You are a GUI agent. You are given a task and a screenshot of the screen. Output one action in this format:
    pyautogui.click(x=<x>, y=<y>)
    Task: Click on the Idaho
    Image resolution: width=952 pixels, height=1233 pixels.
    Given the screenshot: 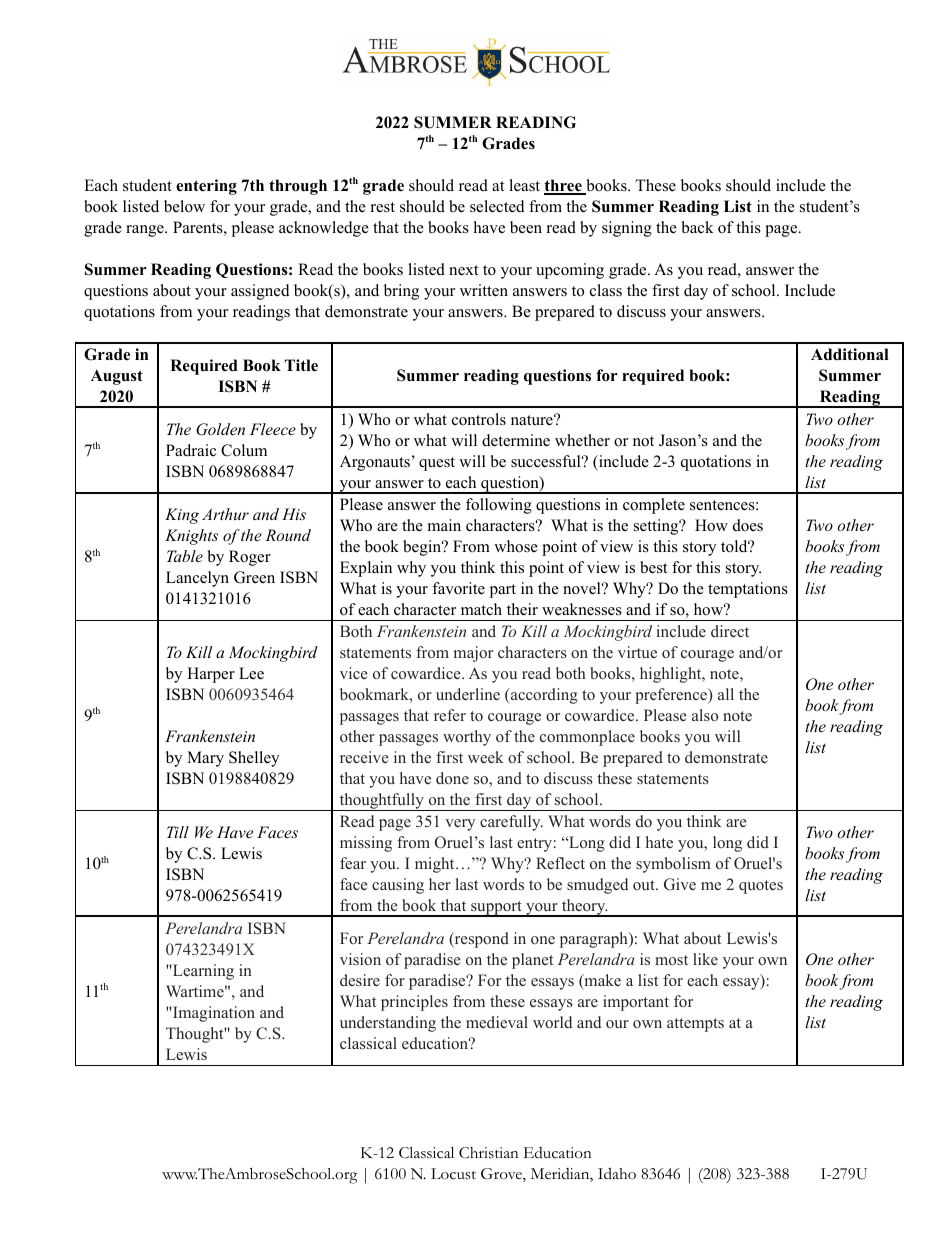 What is the action you would take?
    pyautogui.click(x=617, y=1173)
